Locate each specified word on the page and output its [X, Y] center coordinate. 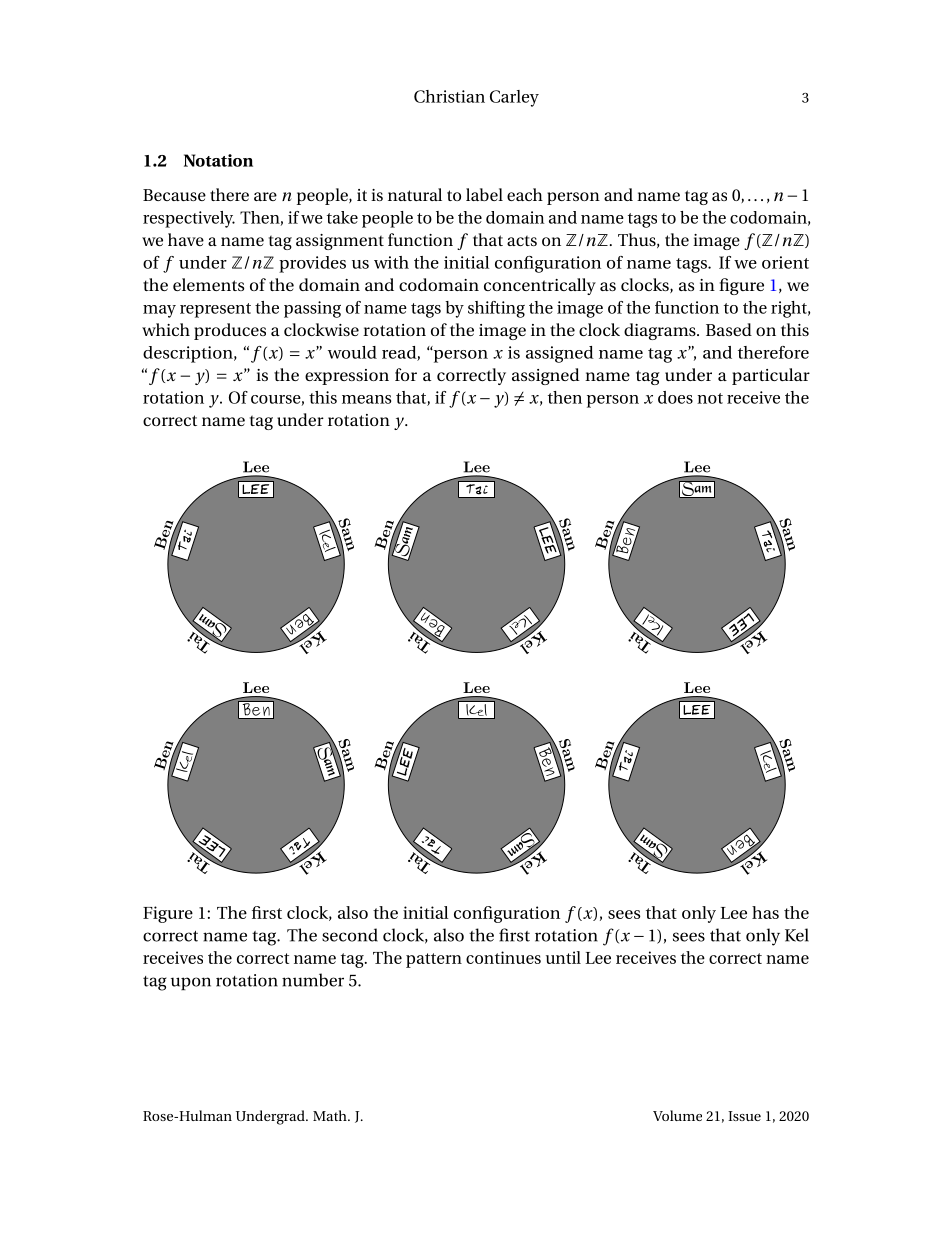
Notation [218, 160]
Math [331, 1115]
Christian [449, 96]
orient [785, 262]
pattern [434, 960]
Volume [677, 1115]
